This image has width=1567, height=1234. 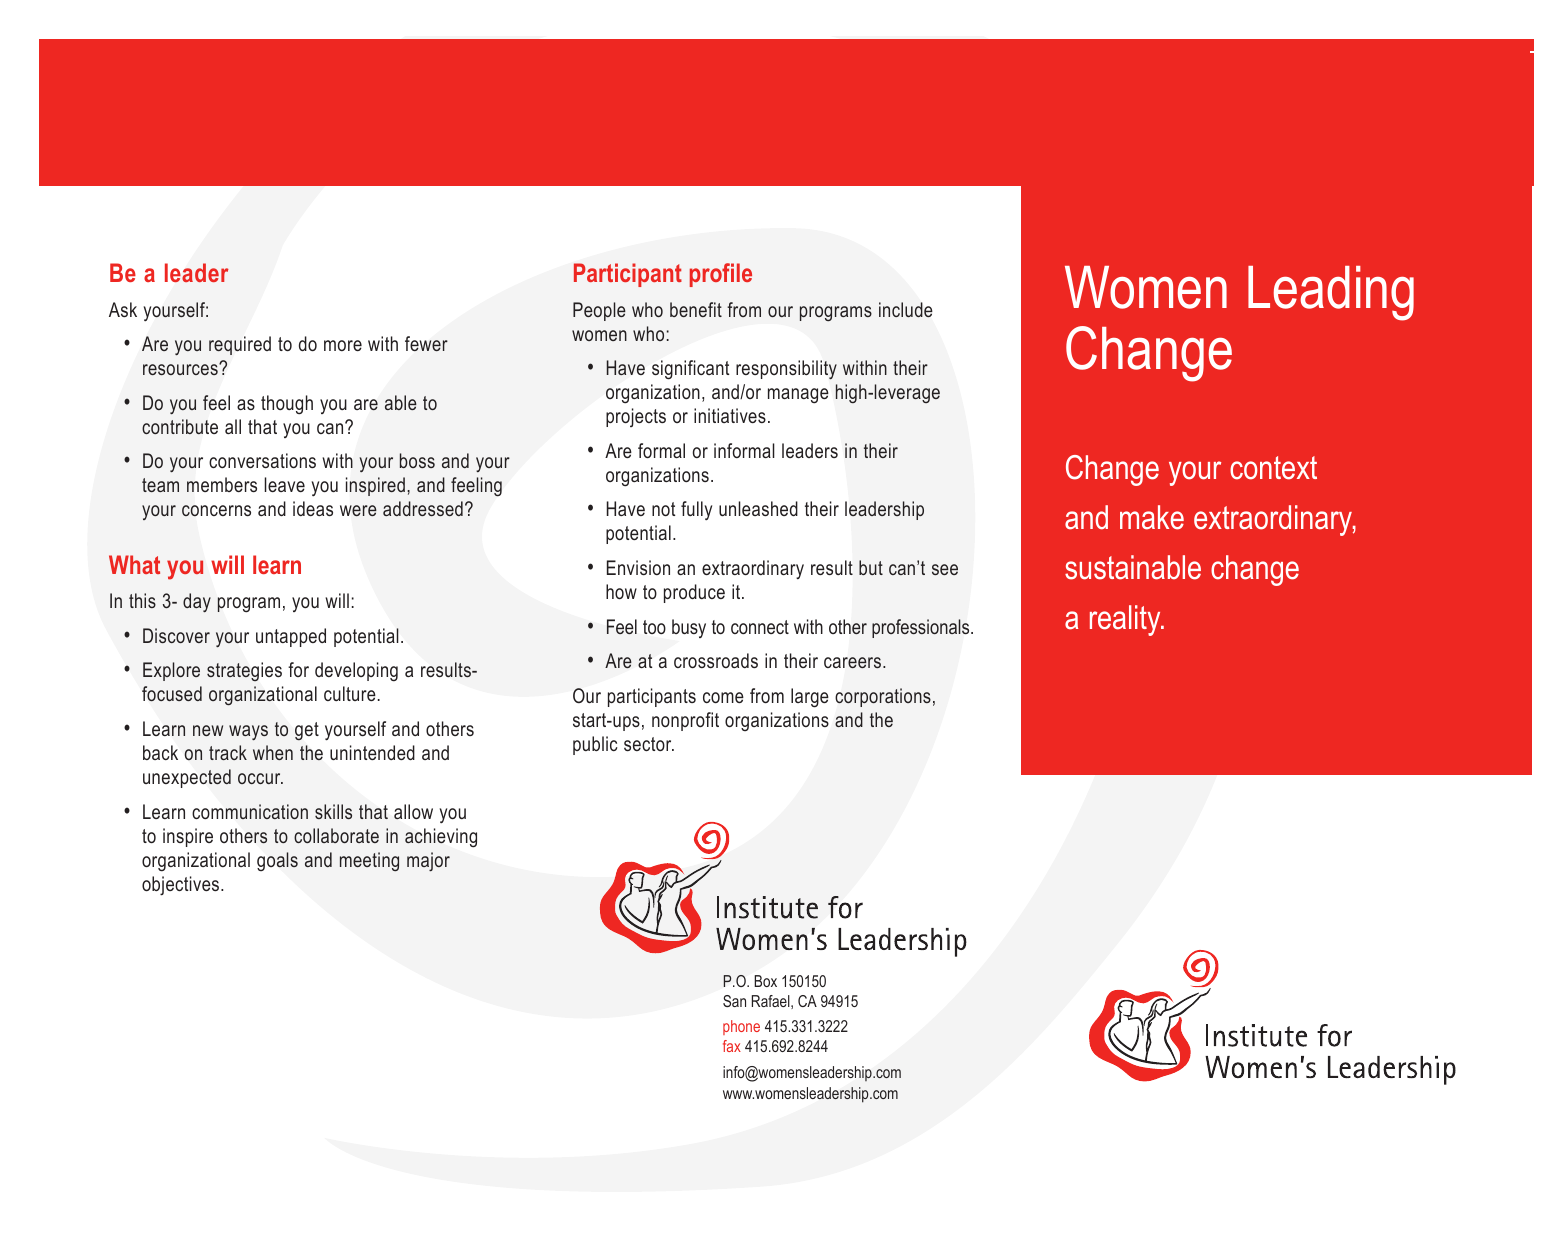 I want to click on achieving, so click(x=441, y=838).
